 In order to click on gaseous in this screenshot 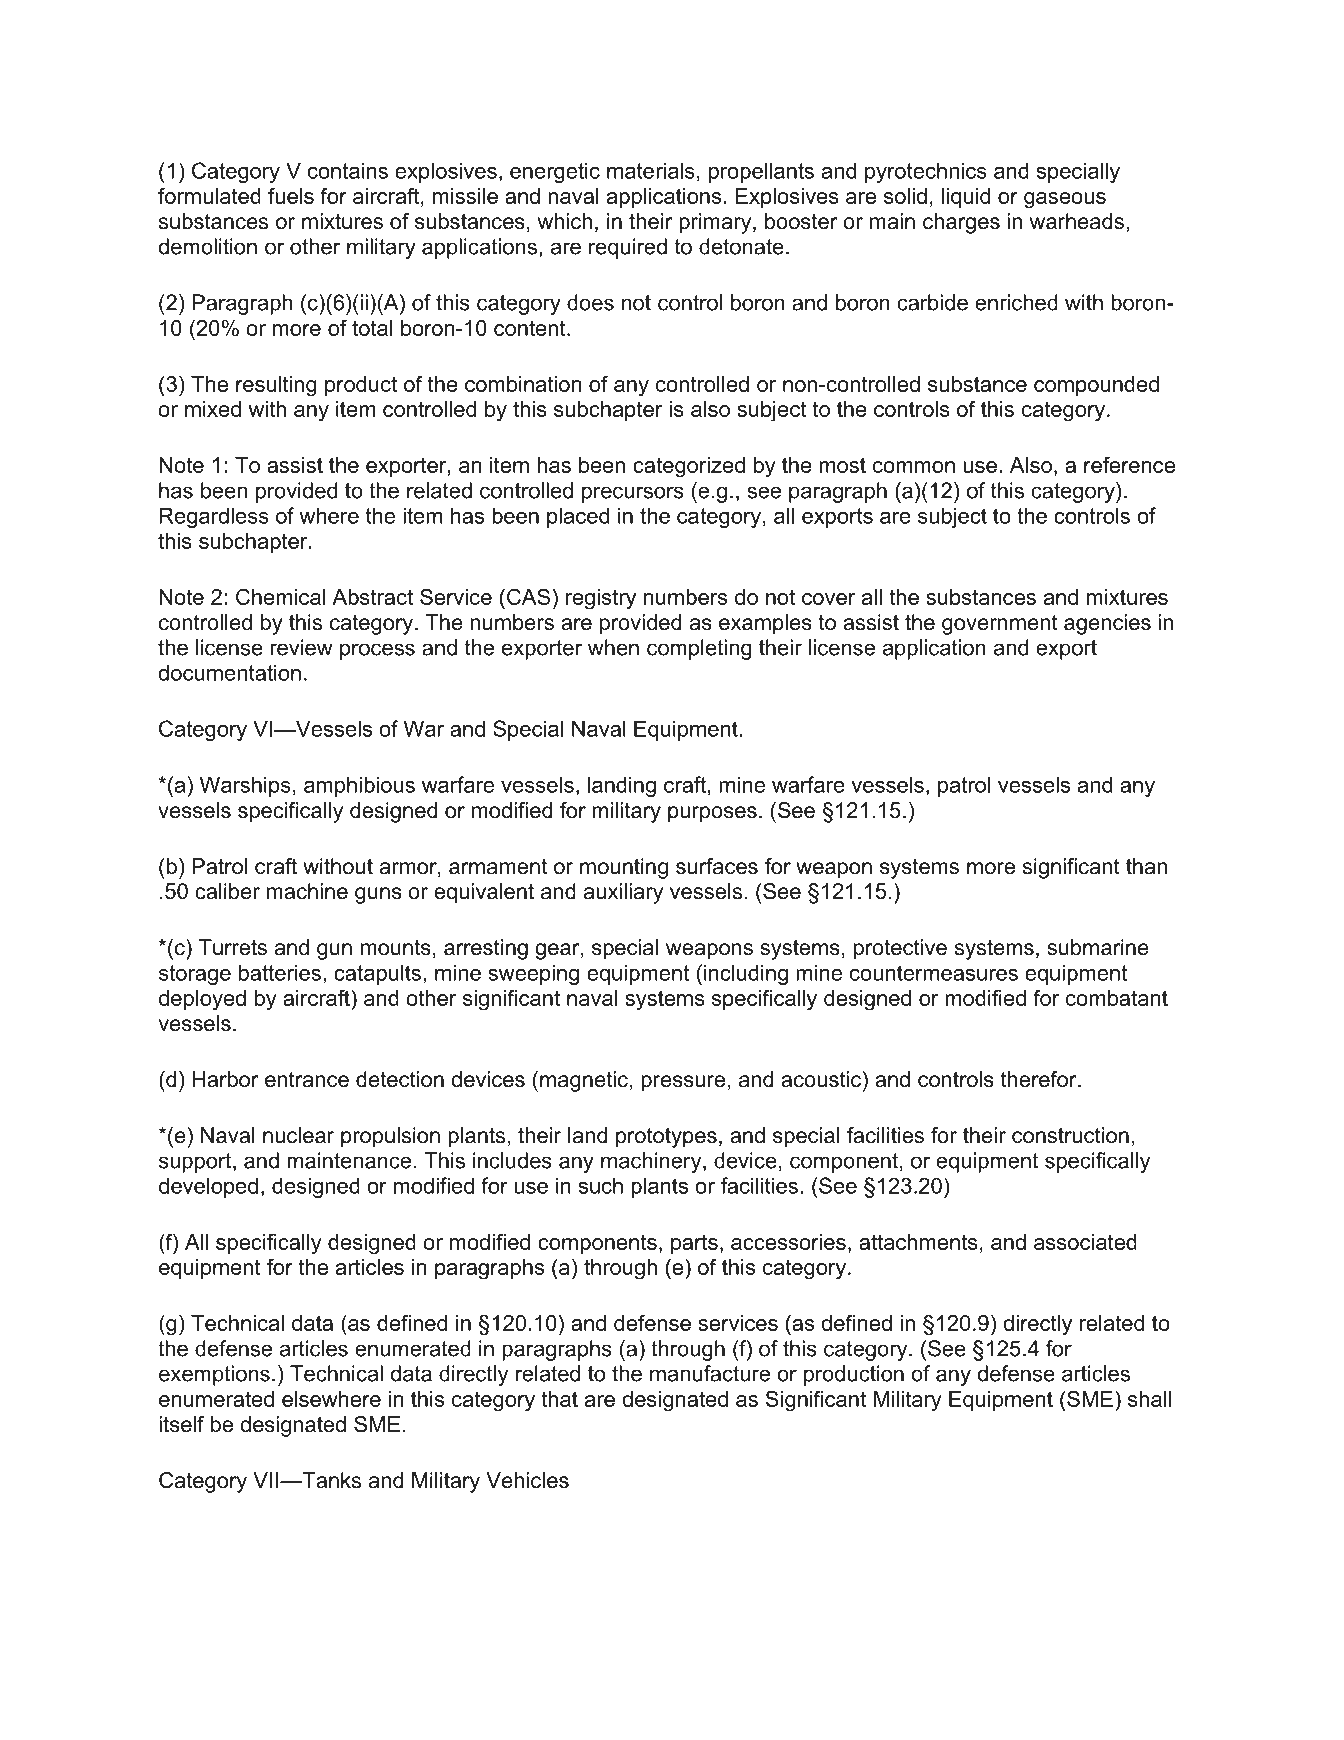, I will do `click(1065, 200)`.
